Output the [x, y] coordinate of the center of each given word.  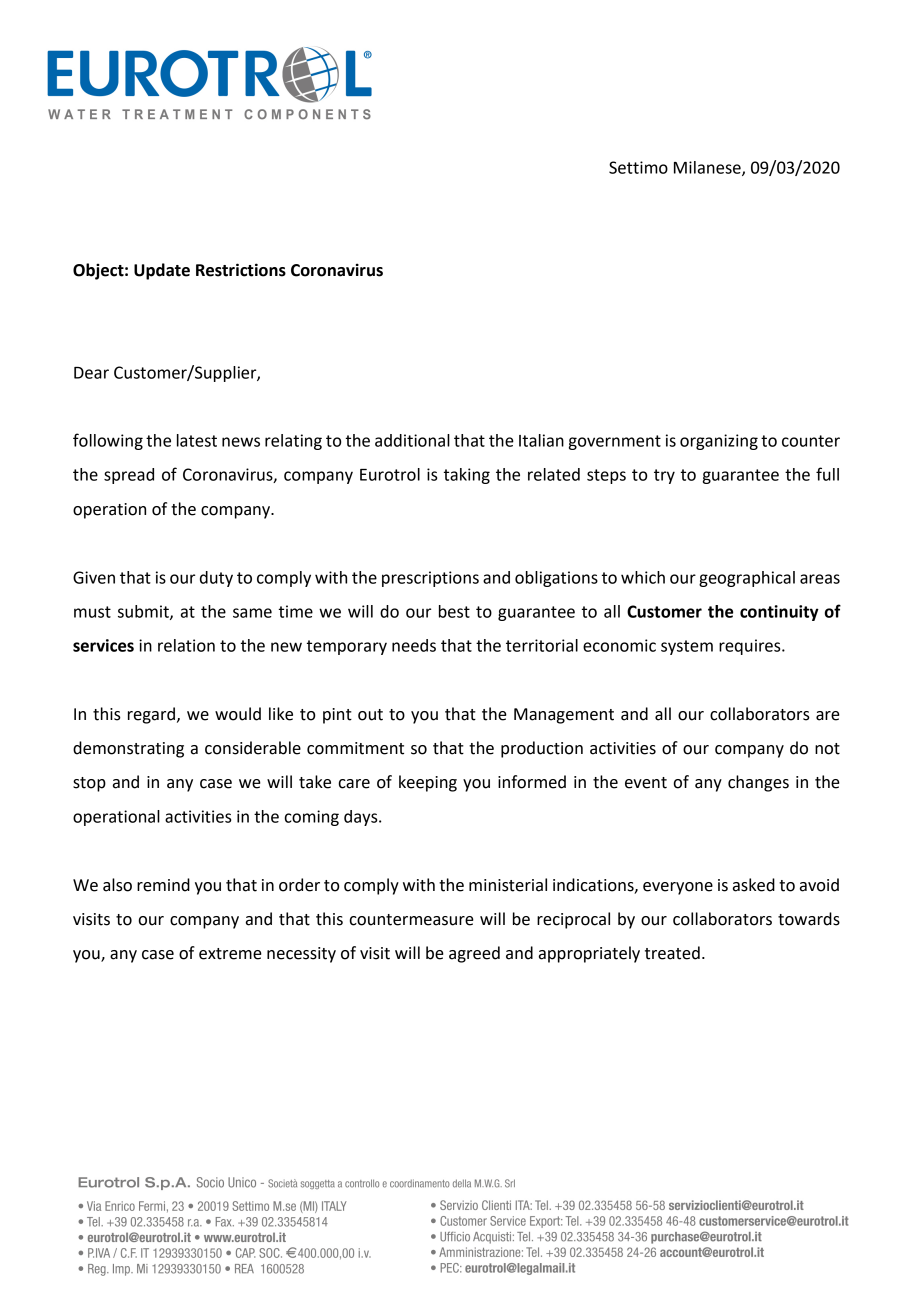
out [370, 715]
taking [467, 476]
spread [129, 476]
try [664, 476]
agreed [474, 954]
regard [151, 715]
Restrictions [241, 270]
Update [162, 271]
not [827, 749]
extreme [230, 954]
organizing [719, 442]
